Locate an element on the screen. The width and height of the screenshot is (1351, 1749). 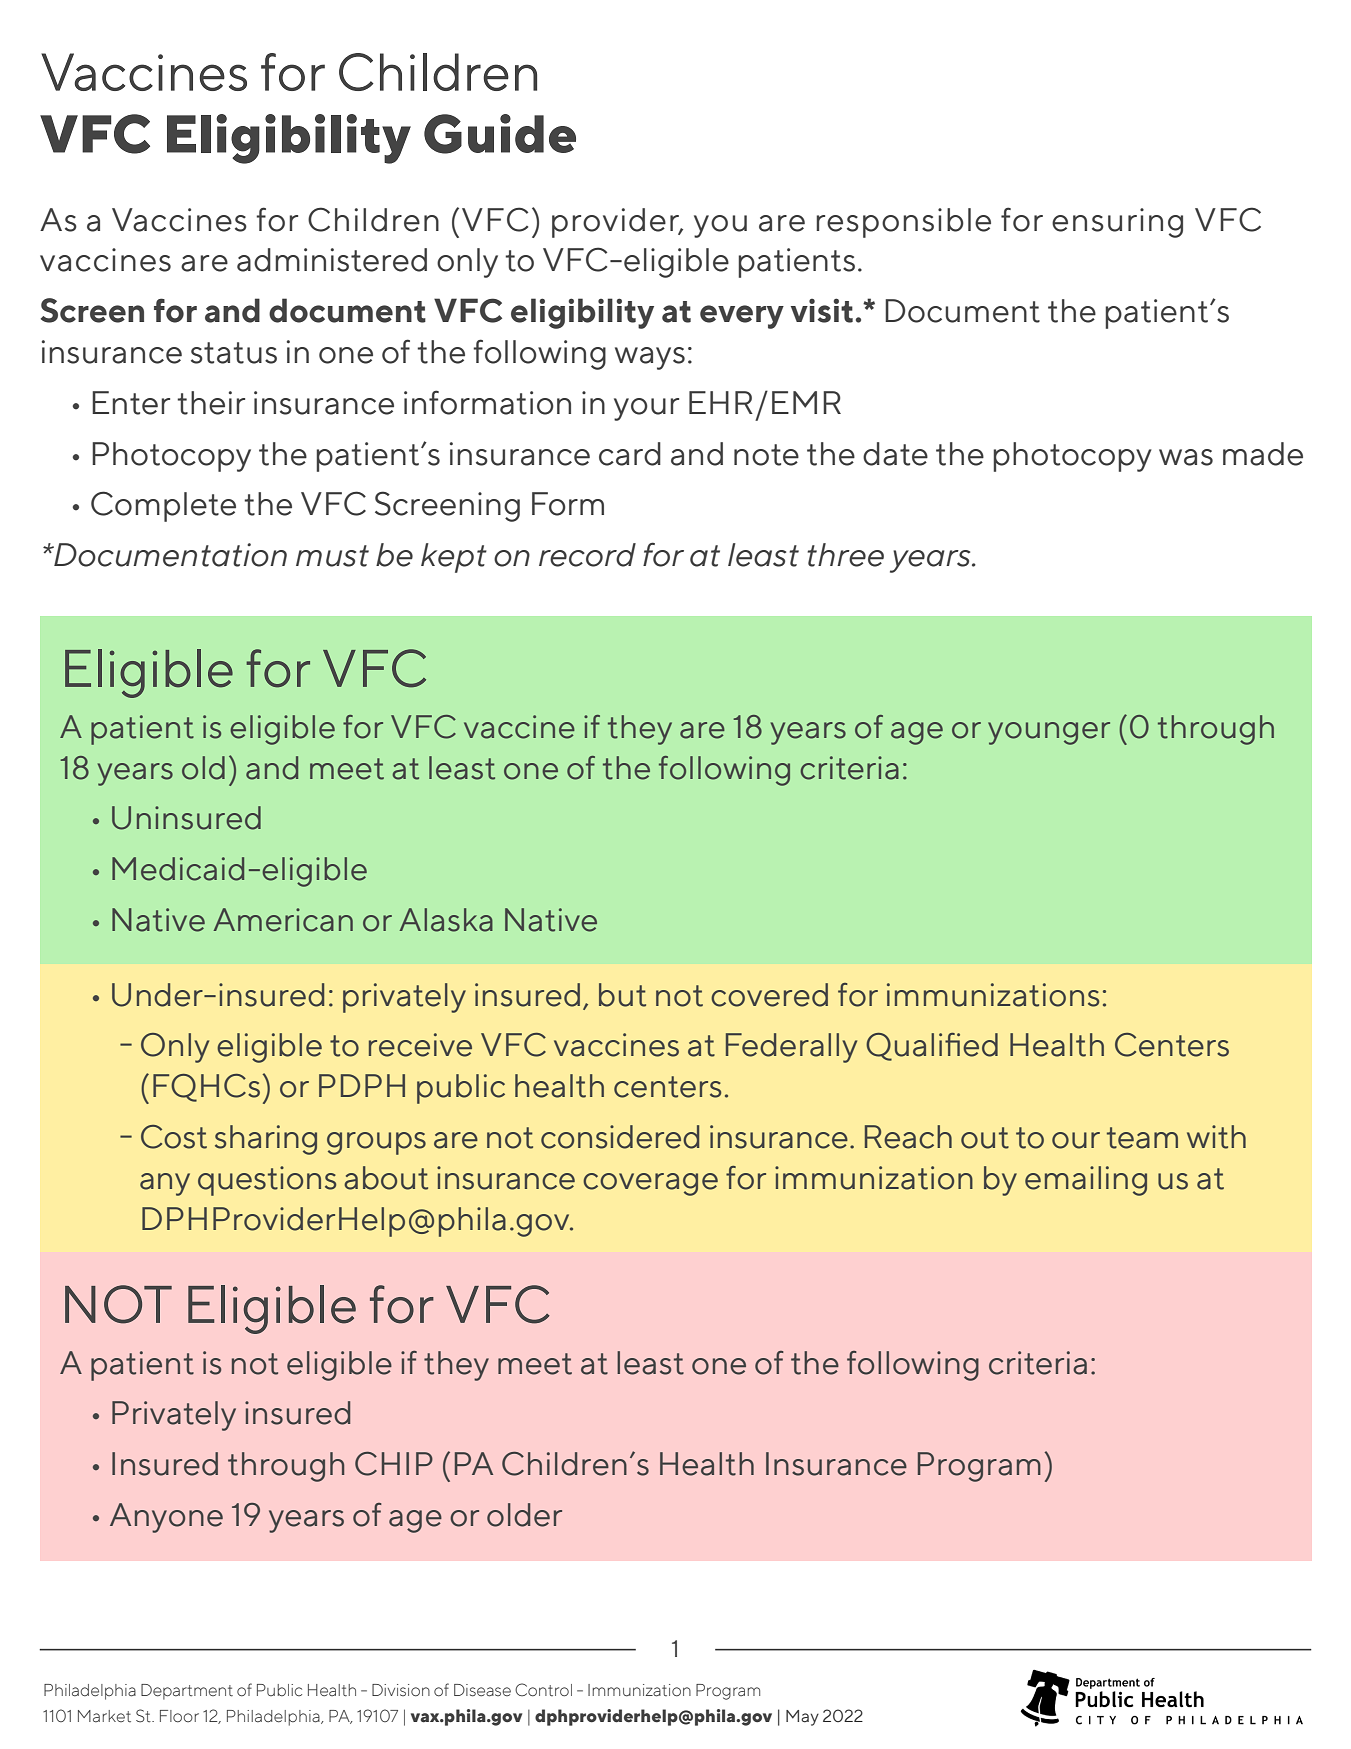
administered is located at coordinates (332, 260).
